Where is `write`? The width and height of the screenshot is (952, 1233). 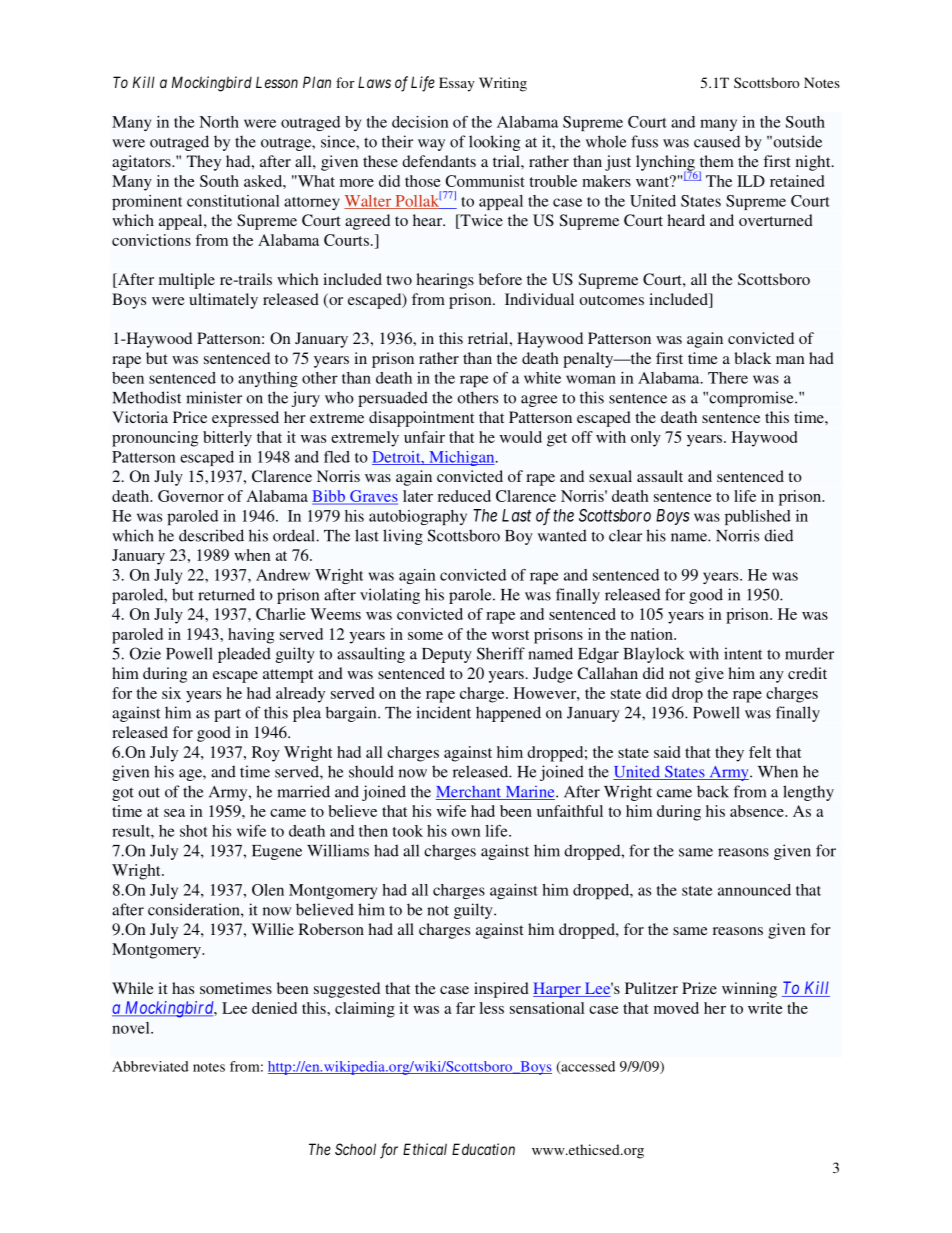 write is located at coordinates (765, 1008).
